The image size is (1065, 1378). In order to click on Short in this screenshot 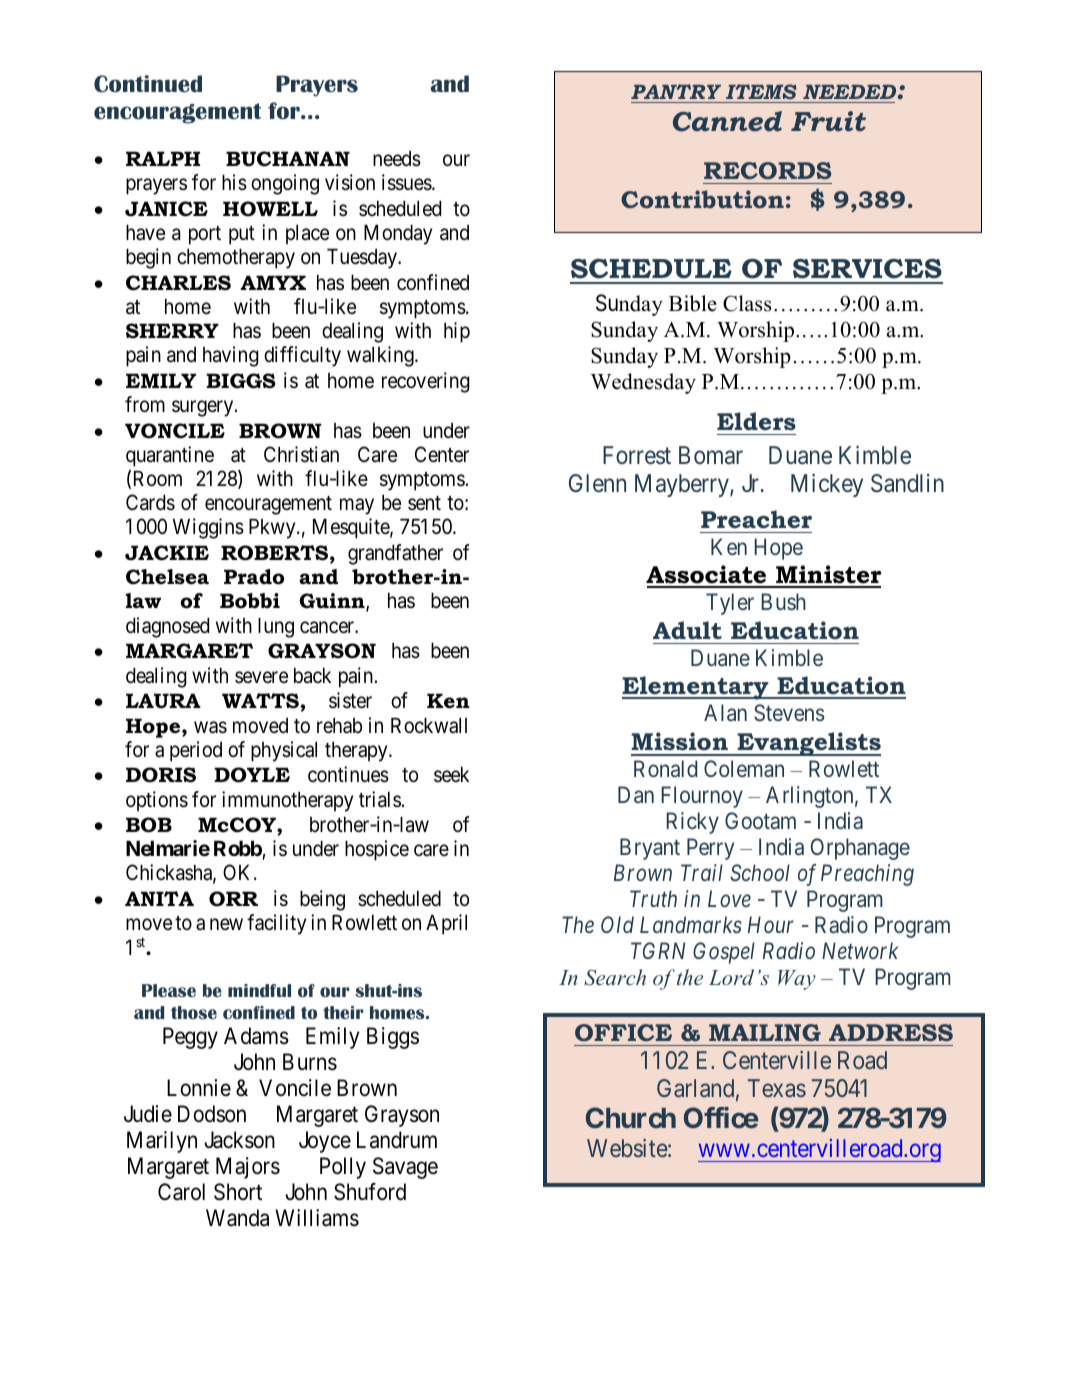, I will do `click(238, 1192)`.
